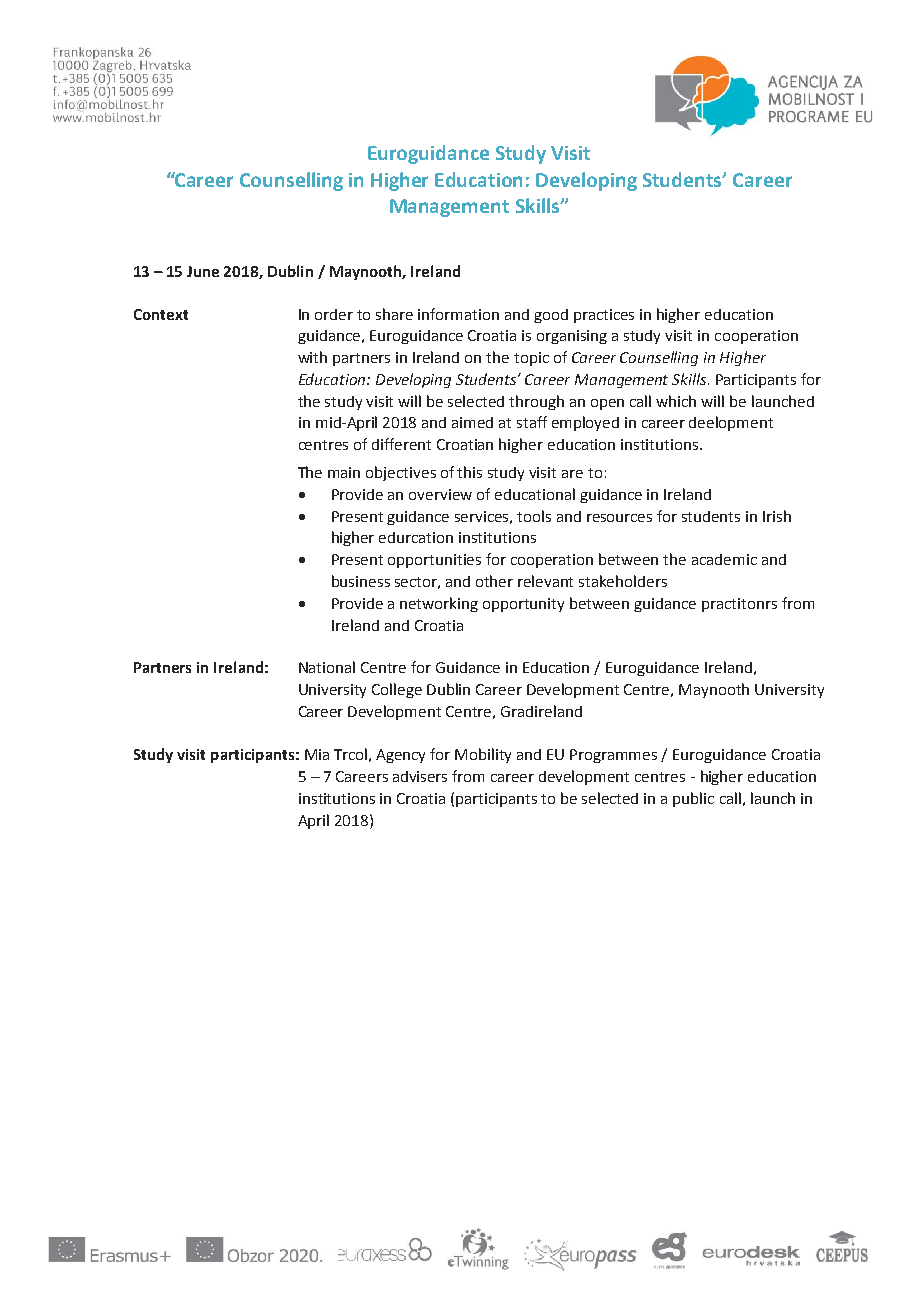 Image resolution: width=924 pixels, height=1309 pixels. I want to click on National, so click(327, 667).
